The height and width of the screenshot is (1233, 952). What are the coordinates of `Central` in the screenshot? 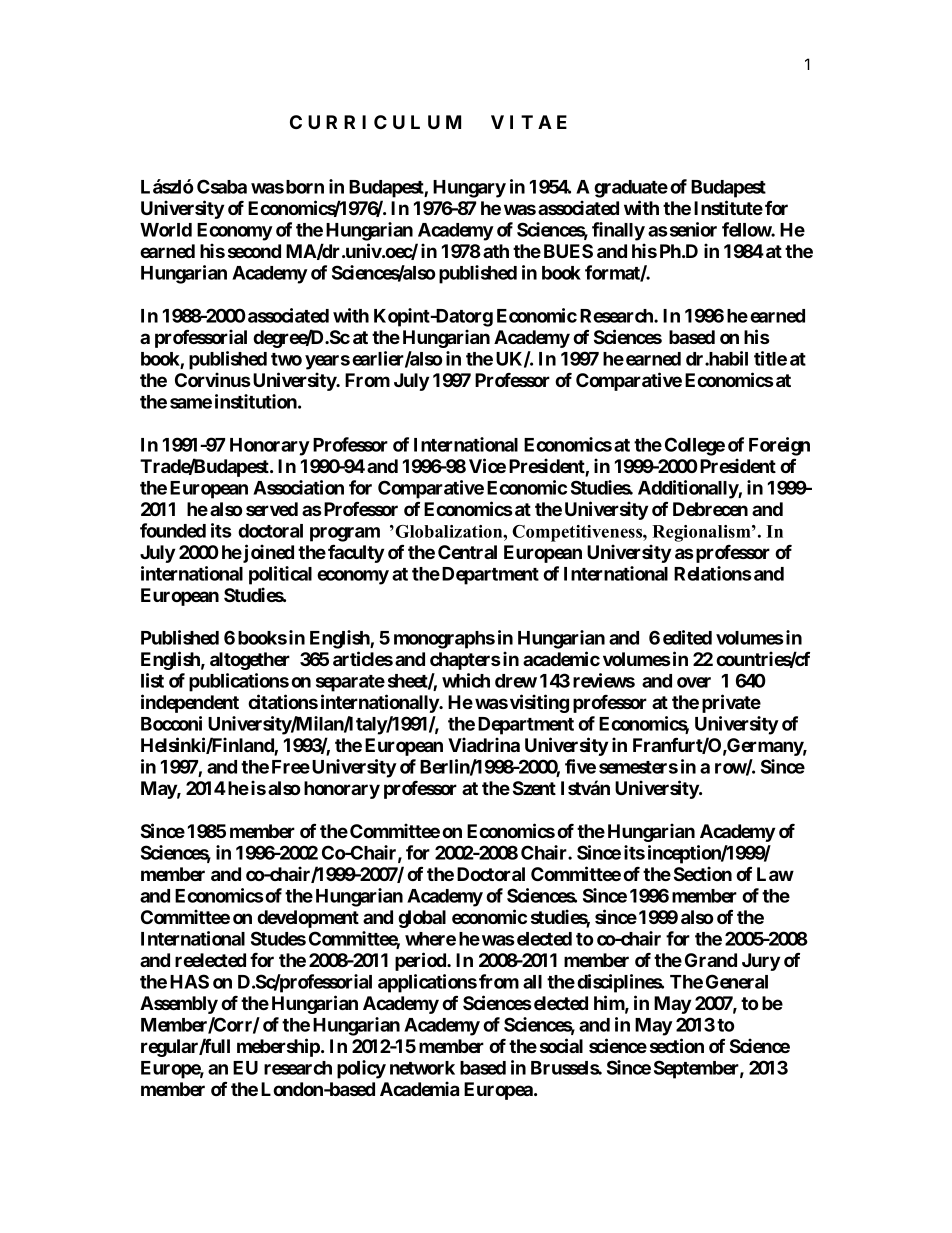 It's located at (467, 552).
